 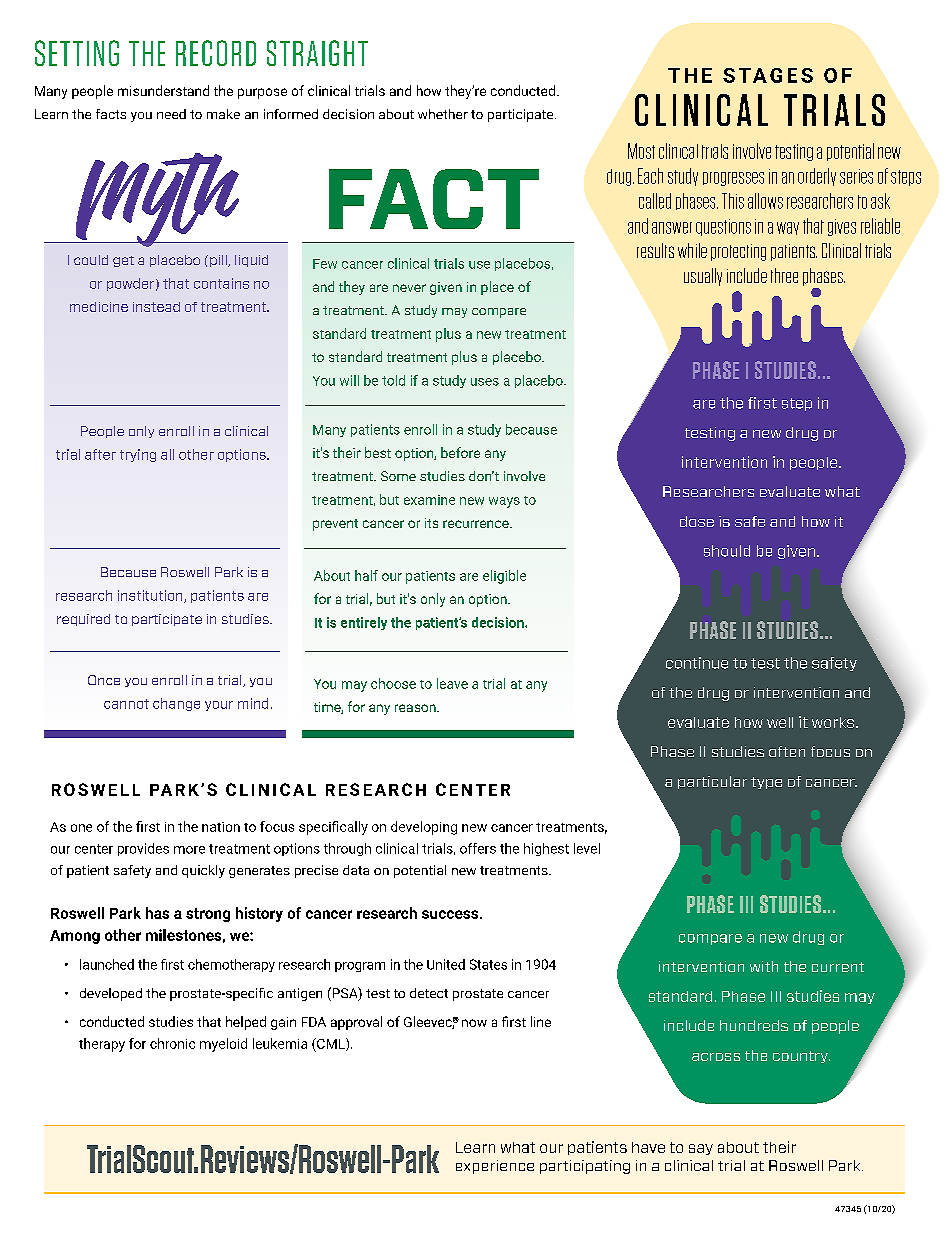 What do you see at coordinates (833, 722) in the page?
I see `works` at bounding box center [833, 722].
